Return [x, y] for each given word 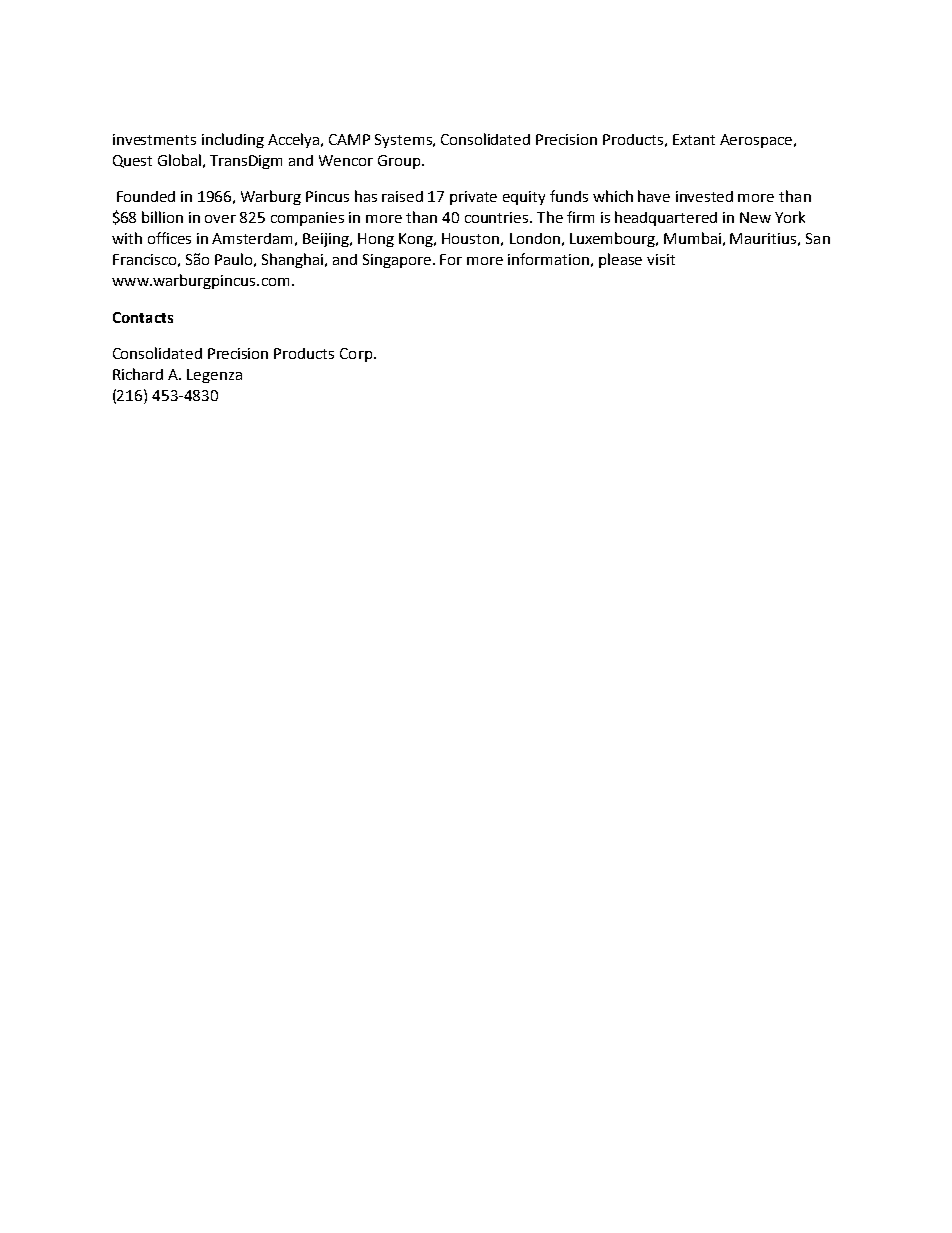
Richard [138, 374]
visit [661, 259]
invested [704, 196]
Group [400, 162]
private [473, 198]
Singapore [398, 261]
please [620, 260]
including [233, 140]
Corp [356, 355]
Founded [146, 196]
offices [169, 238]
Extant [694, 139]
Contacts [143, 317]
